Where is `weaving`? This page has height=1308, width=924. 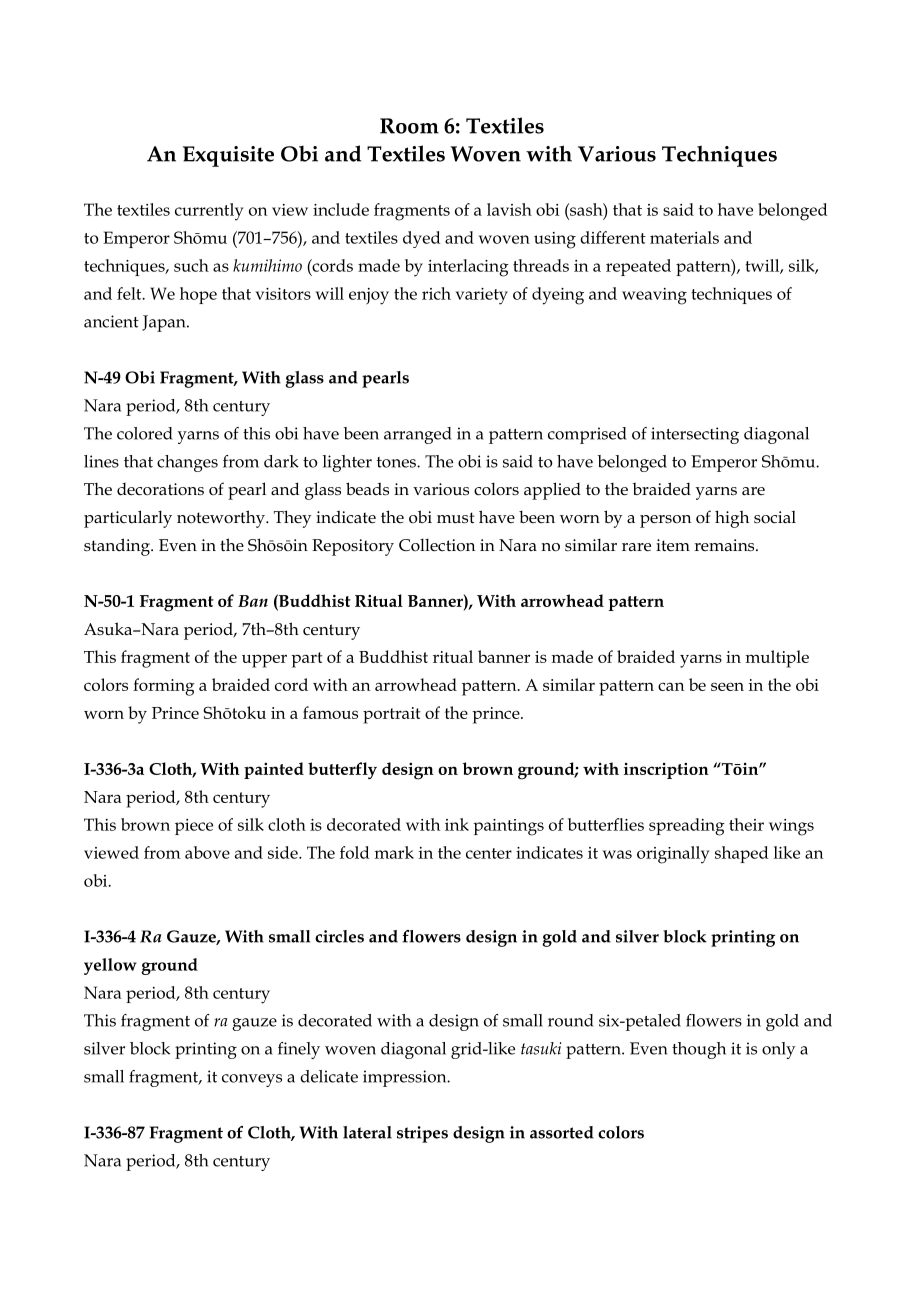 weaving is located at coordinates (654, 296).
